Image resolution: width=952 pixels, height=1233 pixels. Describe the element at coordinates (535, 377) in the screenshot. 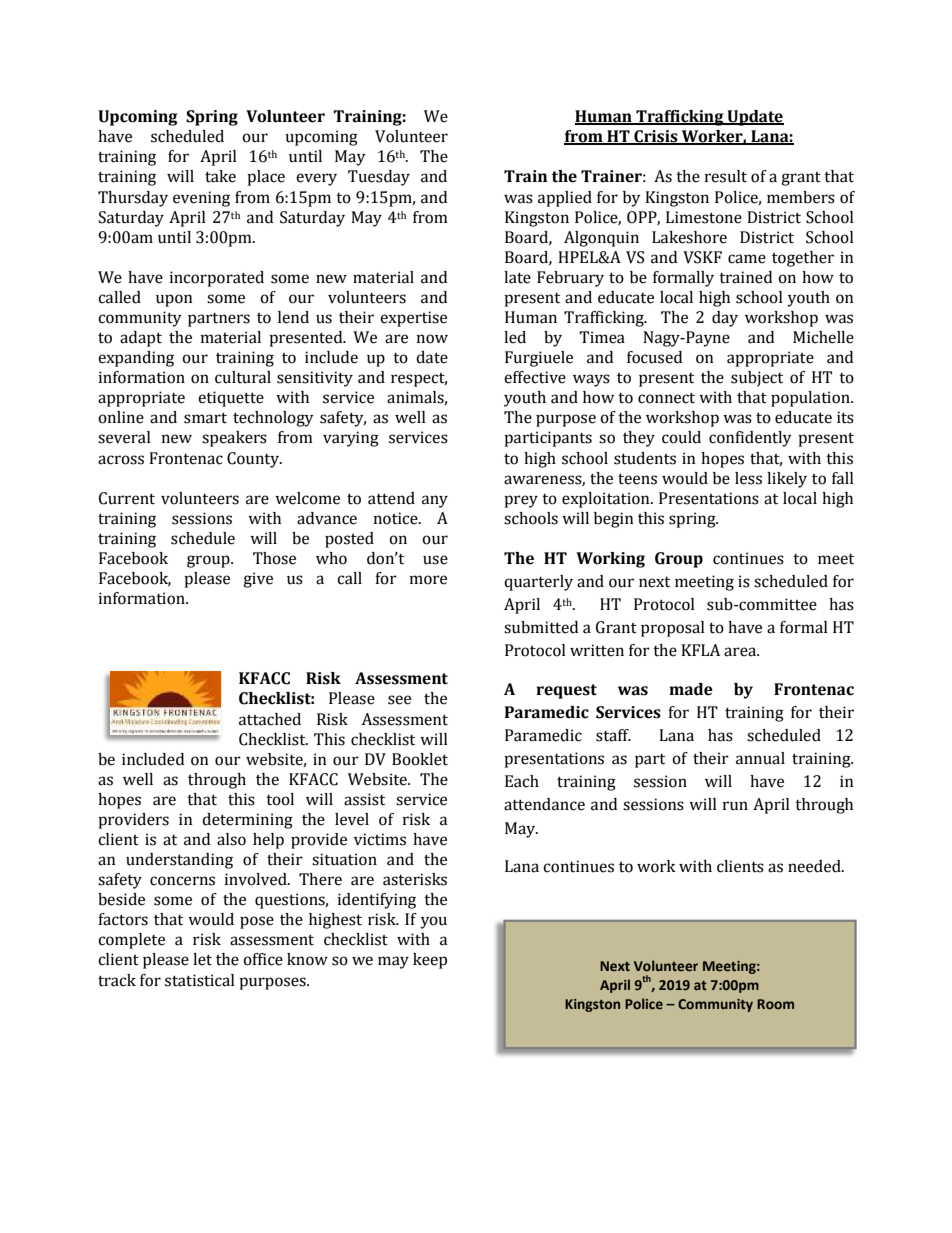

I see `effective` at that location.
